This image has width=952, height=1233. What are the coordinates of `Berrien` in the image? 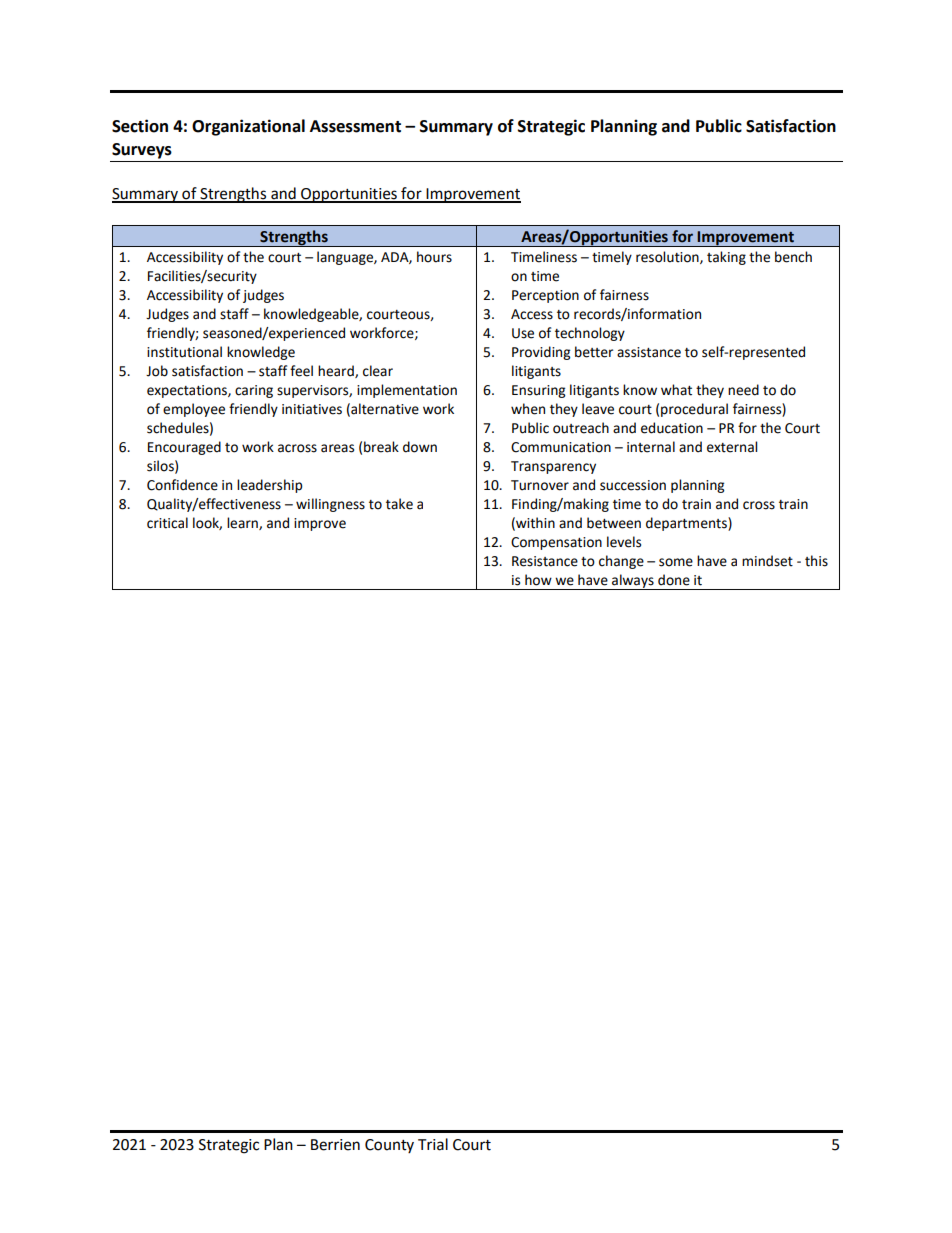 It's located at (335, 1145).
